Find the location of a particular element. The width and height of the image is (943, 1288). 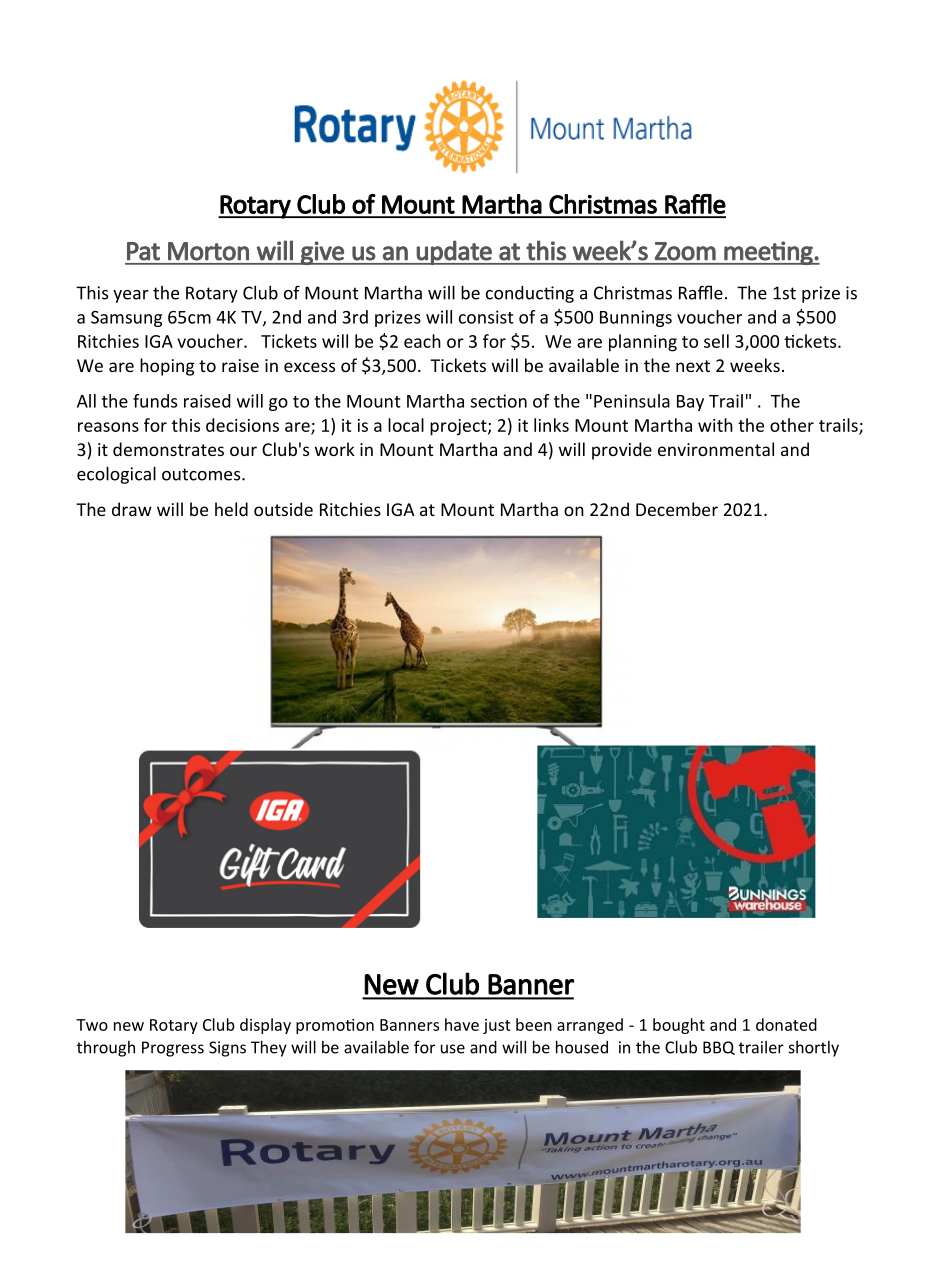

December is located at coordinates (677, 509).
